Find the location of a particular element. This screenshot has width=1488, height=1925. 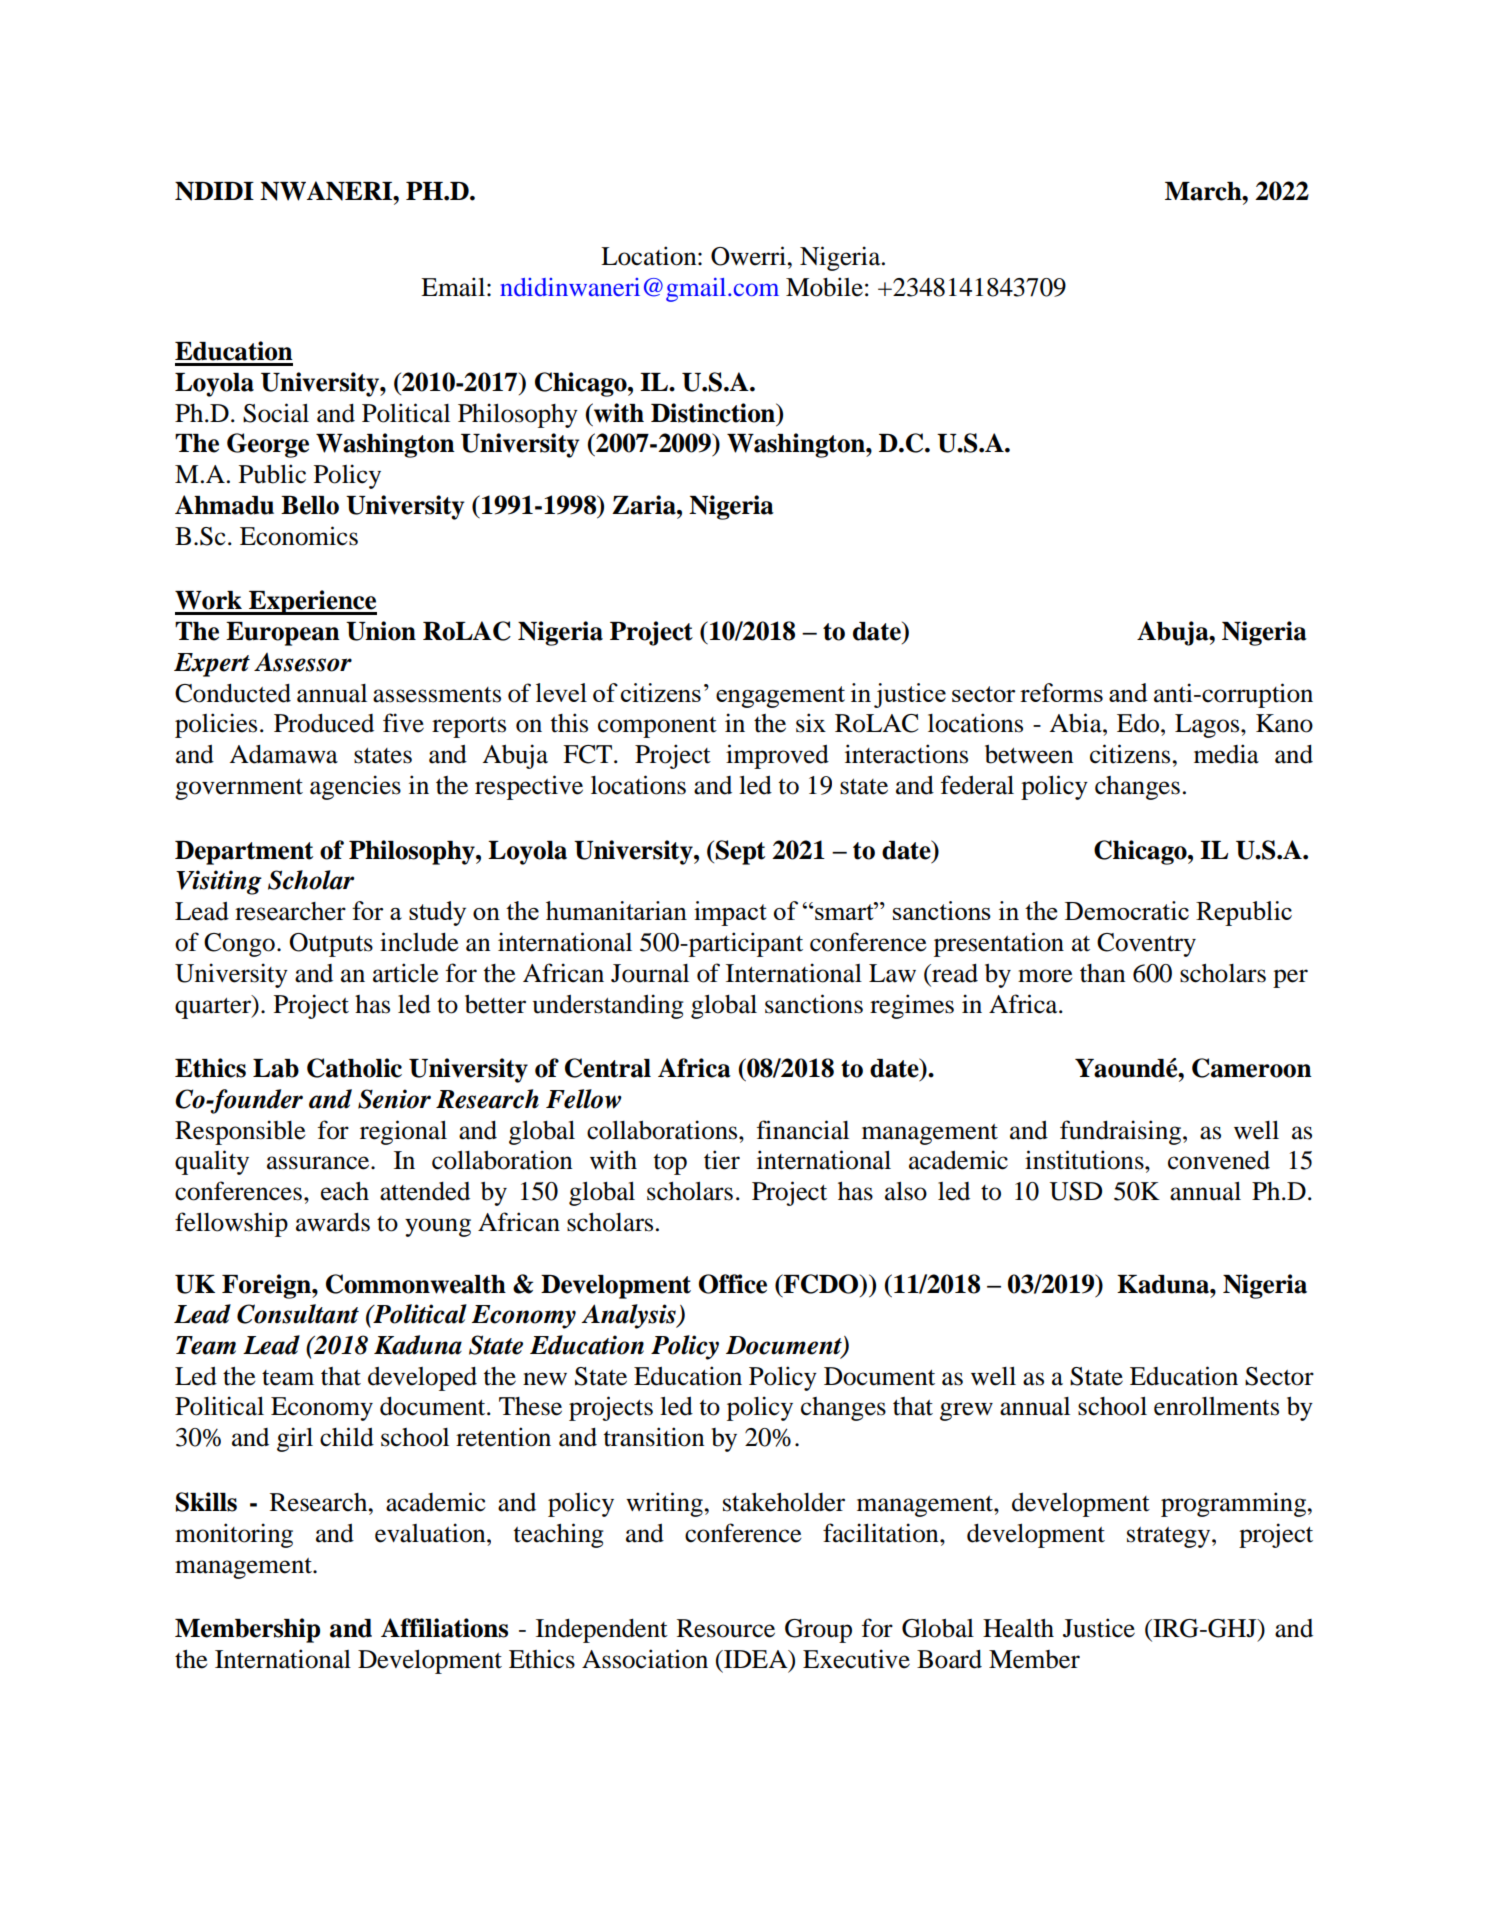

Outputs is located at coordinates (331, 945).
